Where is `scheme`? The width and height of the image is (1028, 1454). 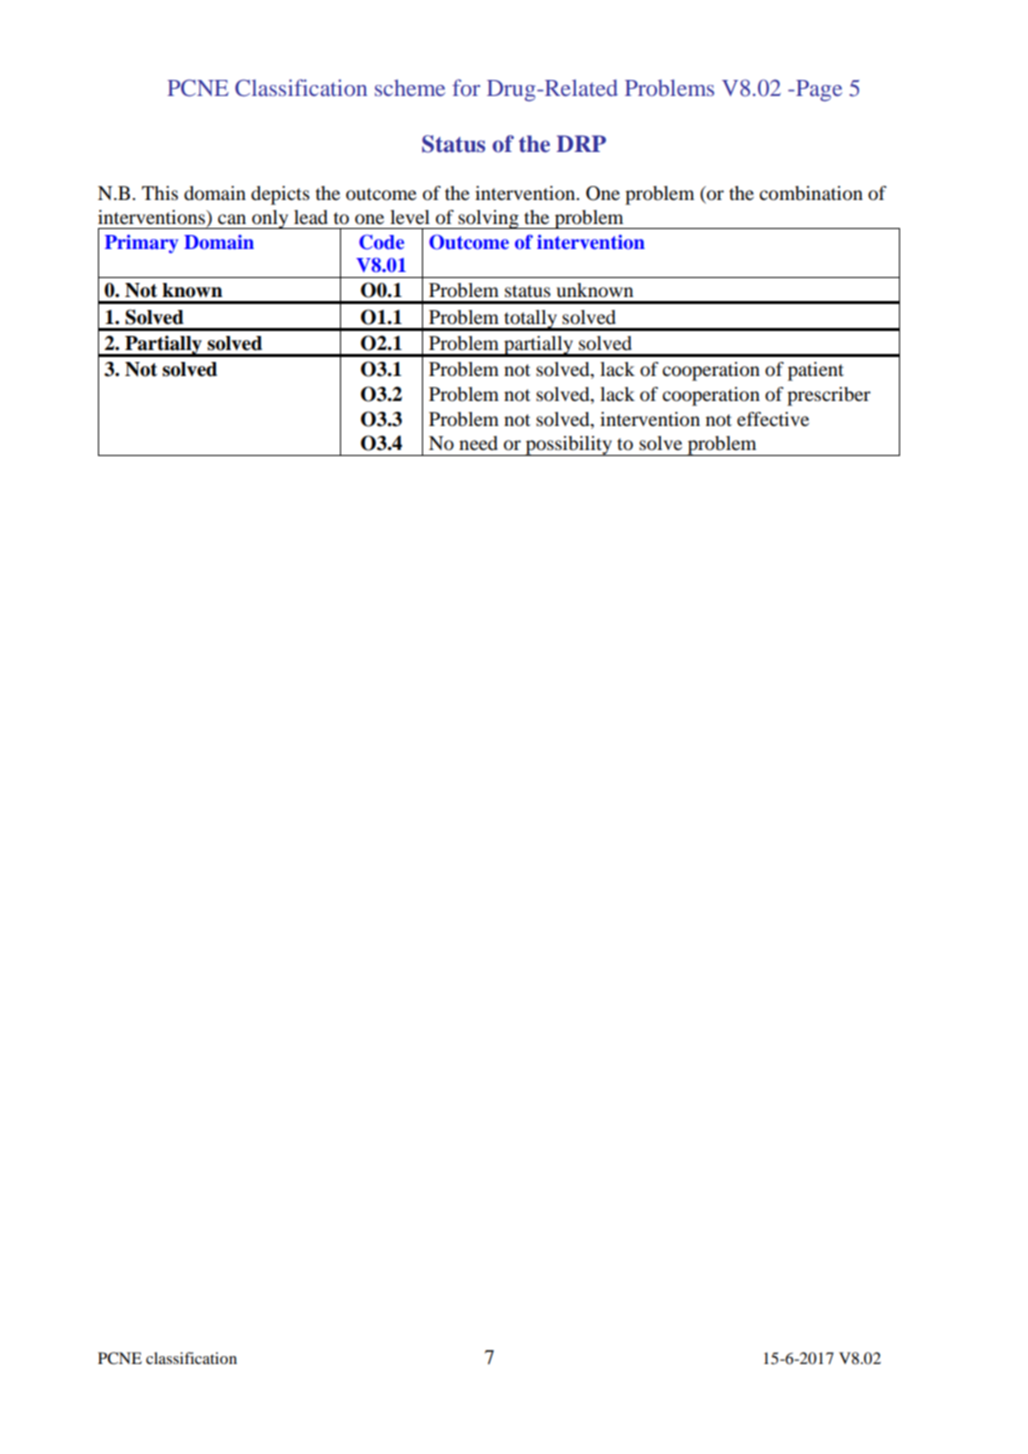
scheme is located at coordinates (410, 87).
